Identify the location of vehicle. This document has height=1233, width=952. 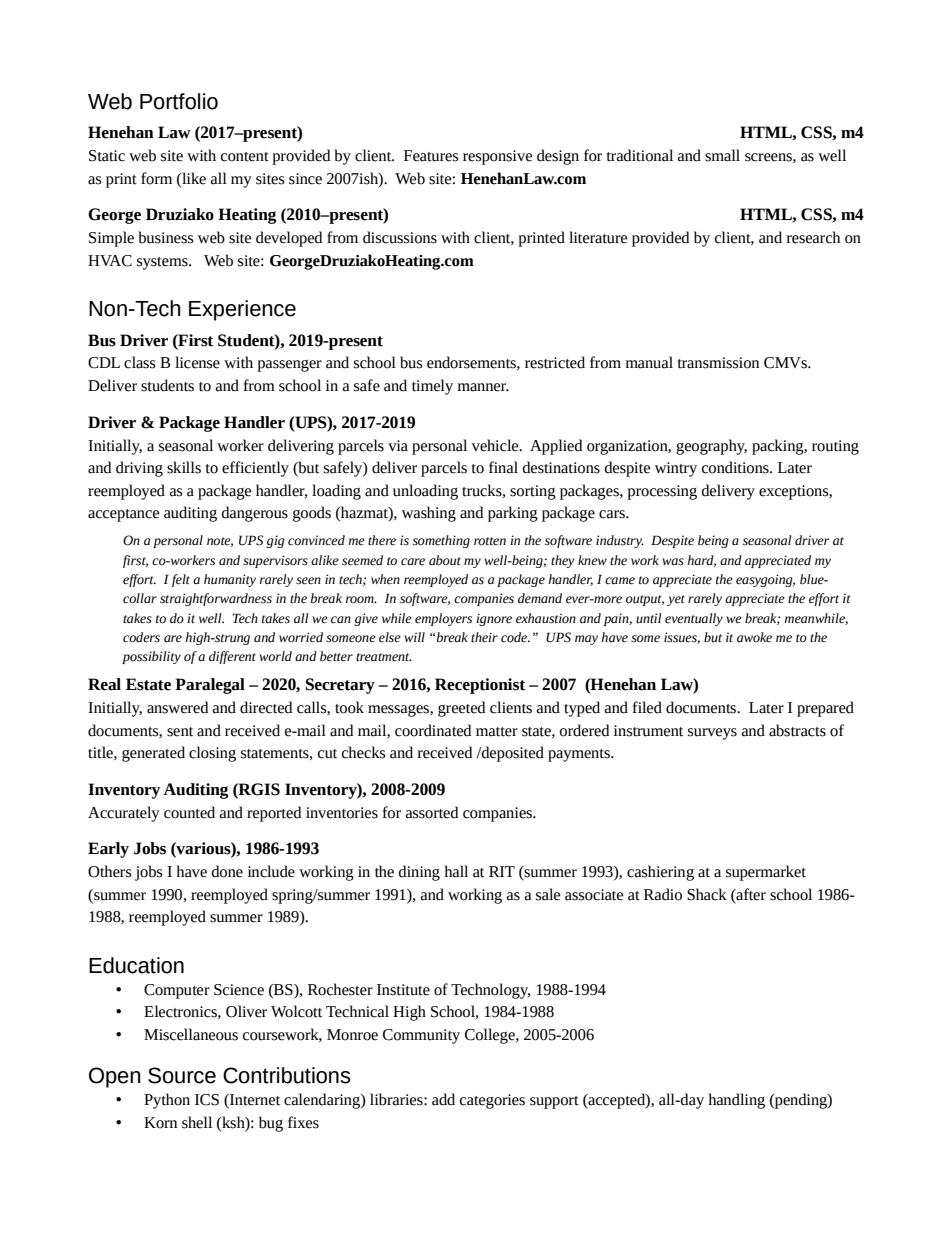
(496, 445).
